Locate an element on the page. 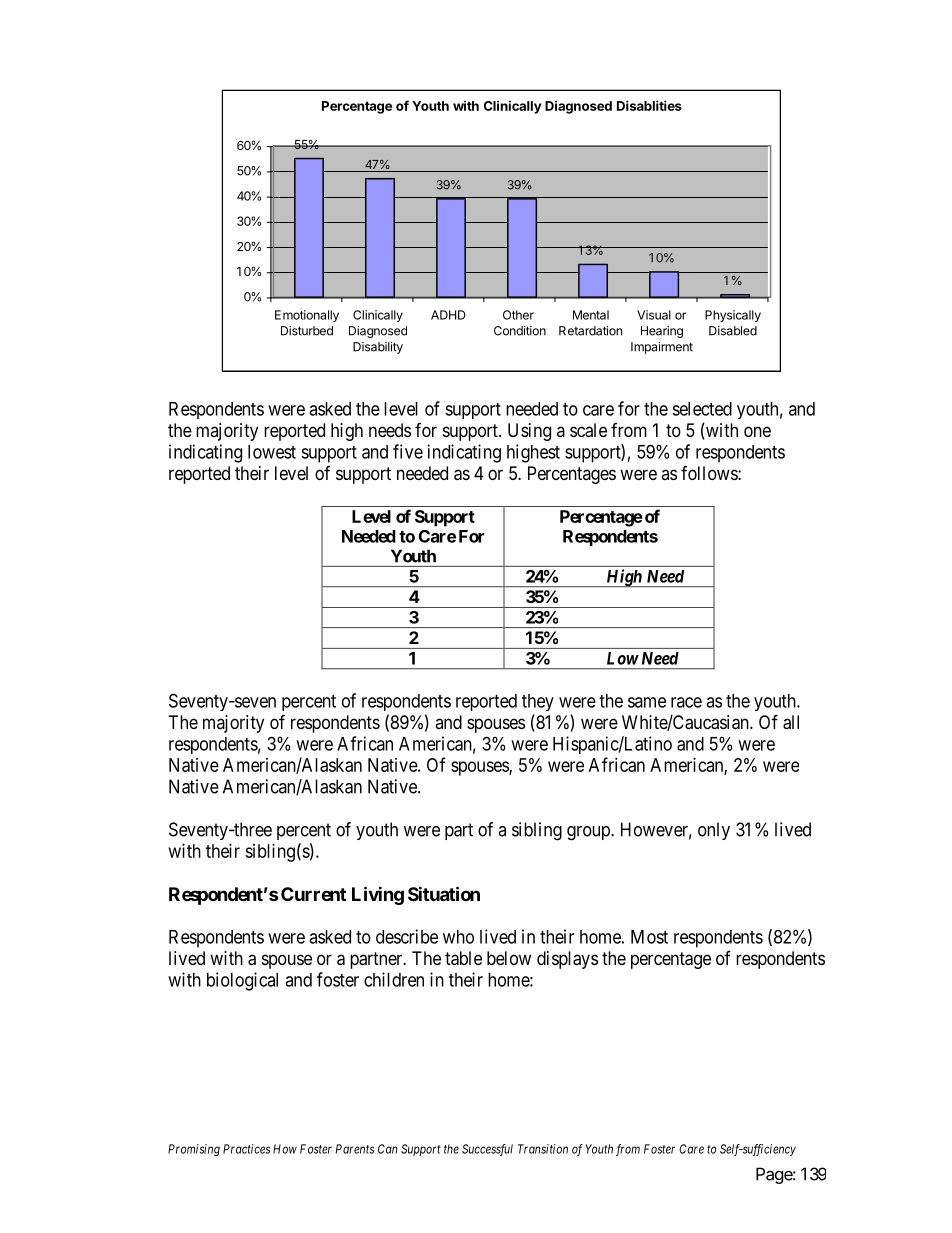  Disturbed is located at coordinates (307, 331).
